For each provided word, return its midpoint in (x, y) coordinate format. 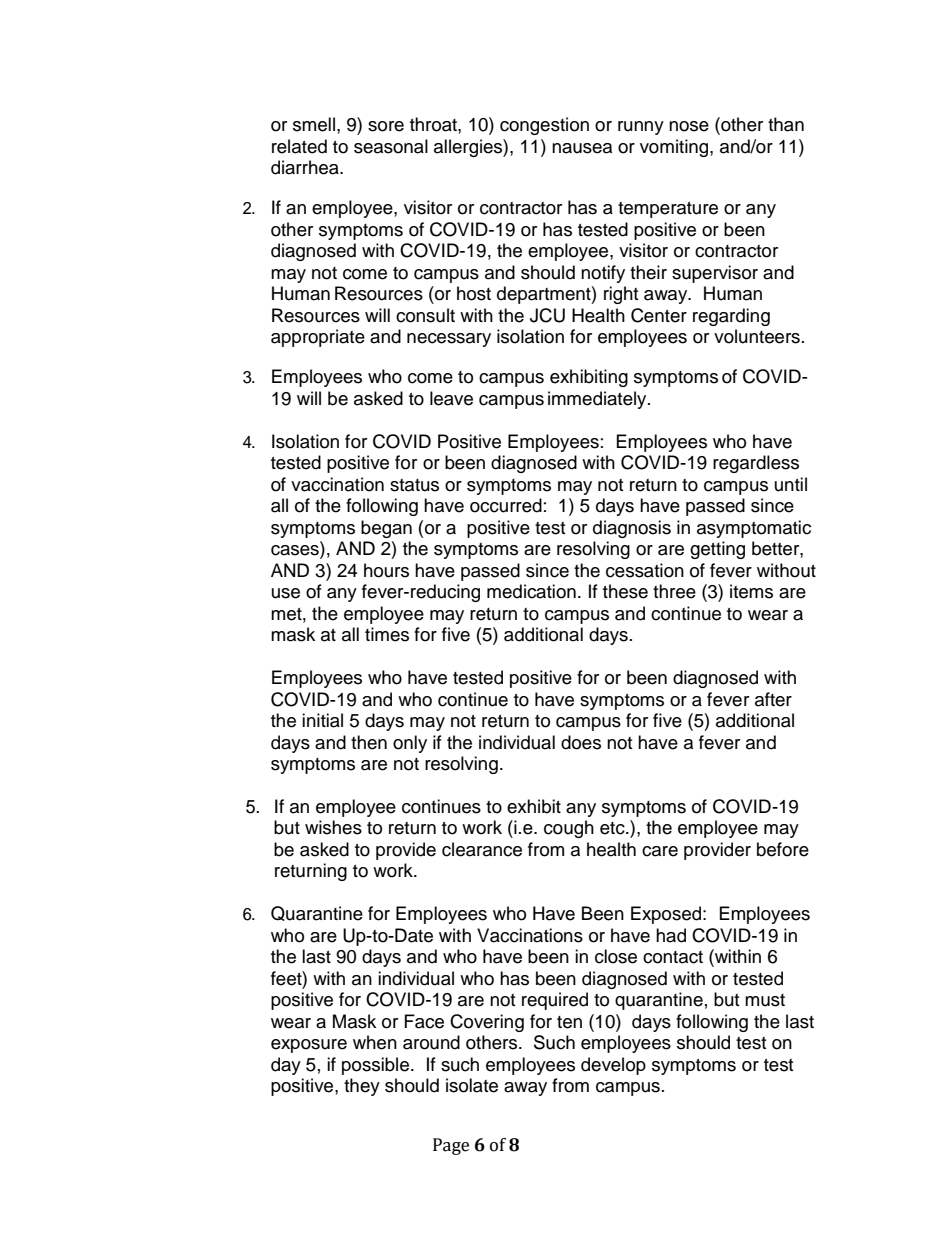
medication (531, 591)
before (783, 849)
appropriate (318, 338)
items (751, 591)
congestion (544, 126)
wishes (333, 827)
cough (569, 829)
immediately (598, 400)
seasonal (391, 146)
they (362, 1087)
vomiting (675, 148)
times (387, 634)
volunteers (757, 336)
